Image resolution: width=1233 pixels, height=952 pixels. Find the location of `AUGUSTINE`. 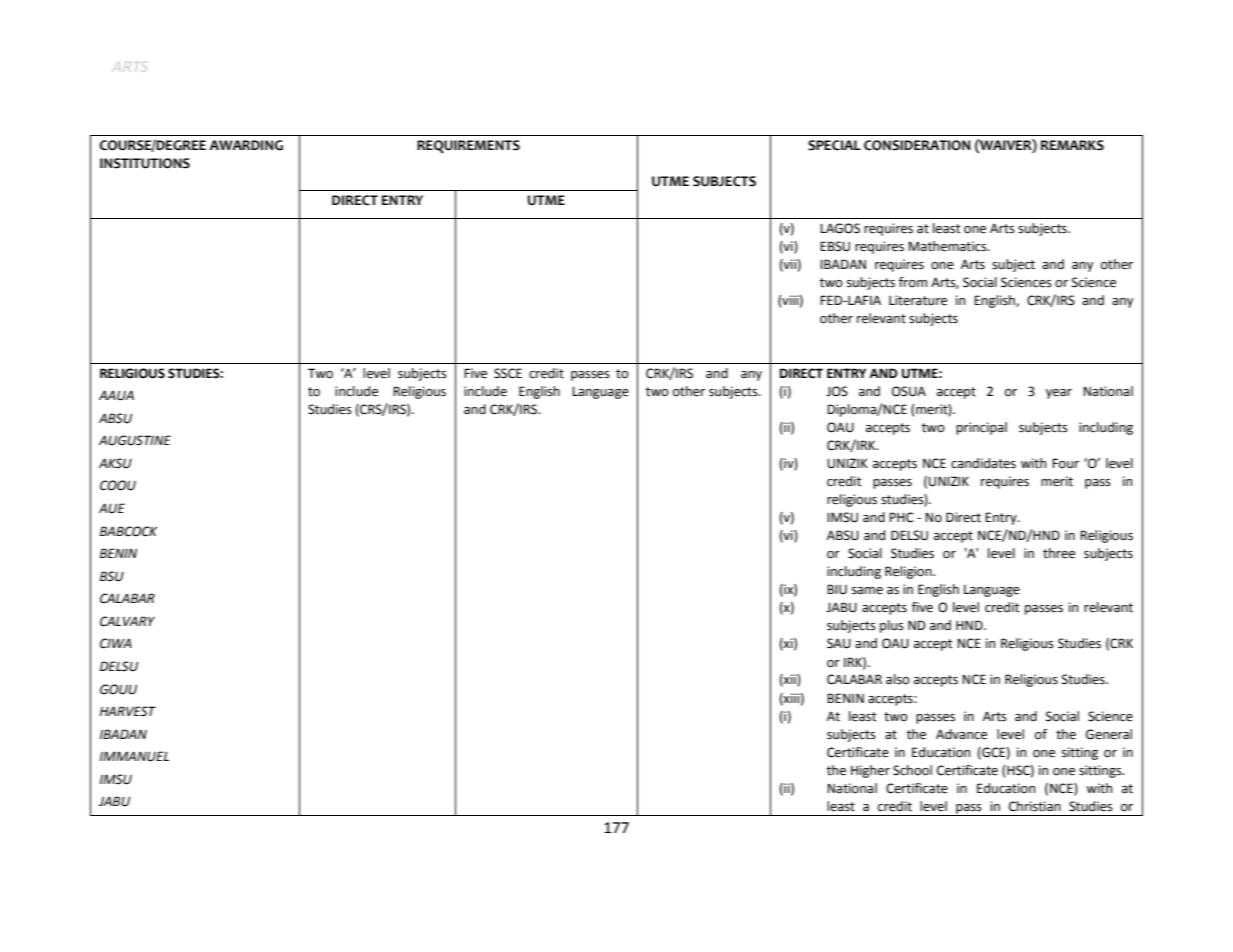

AUGUSTINE is located at coordinates (135, 440).
